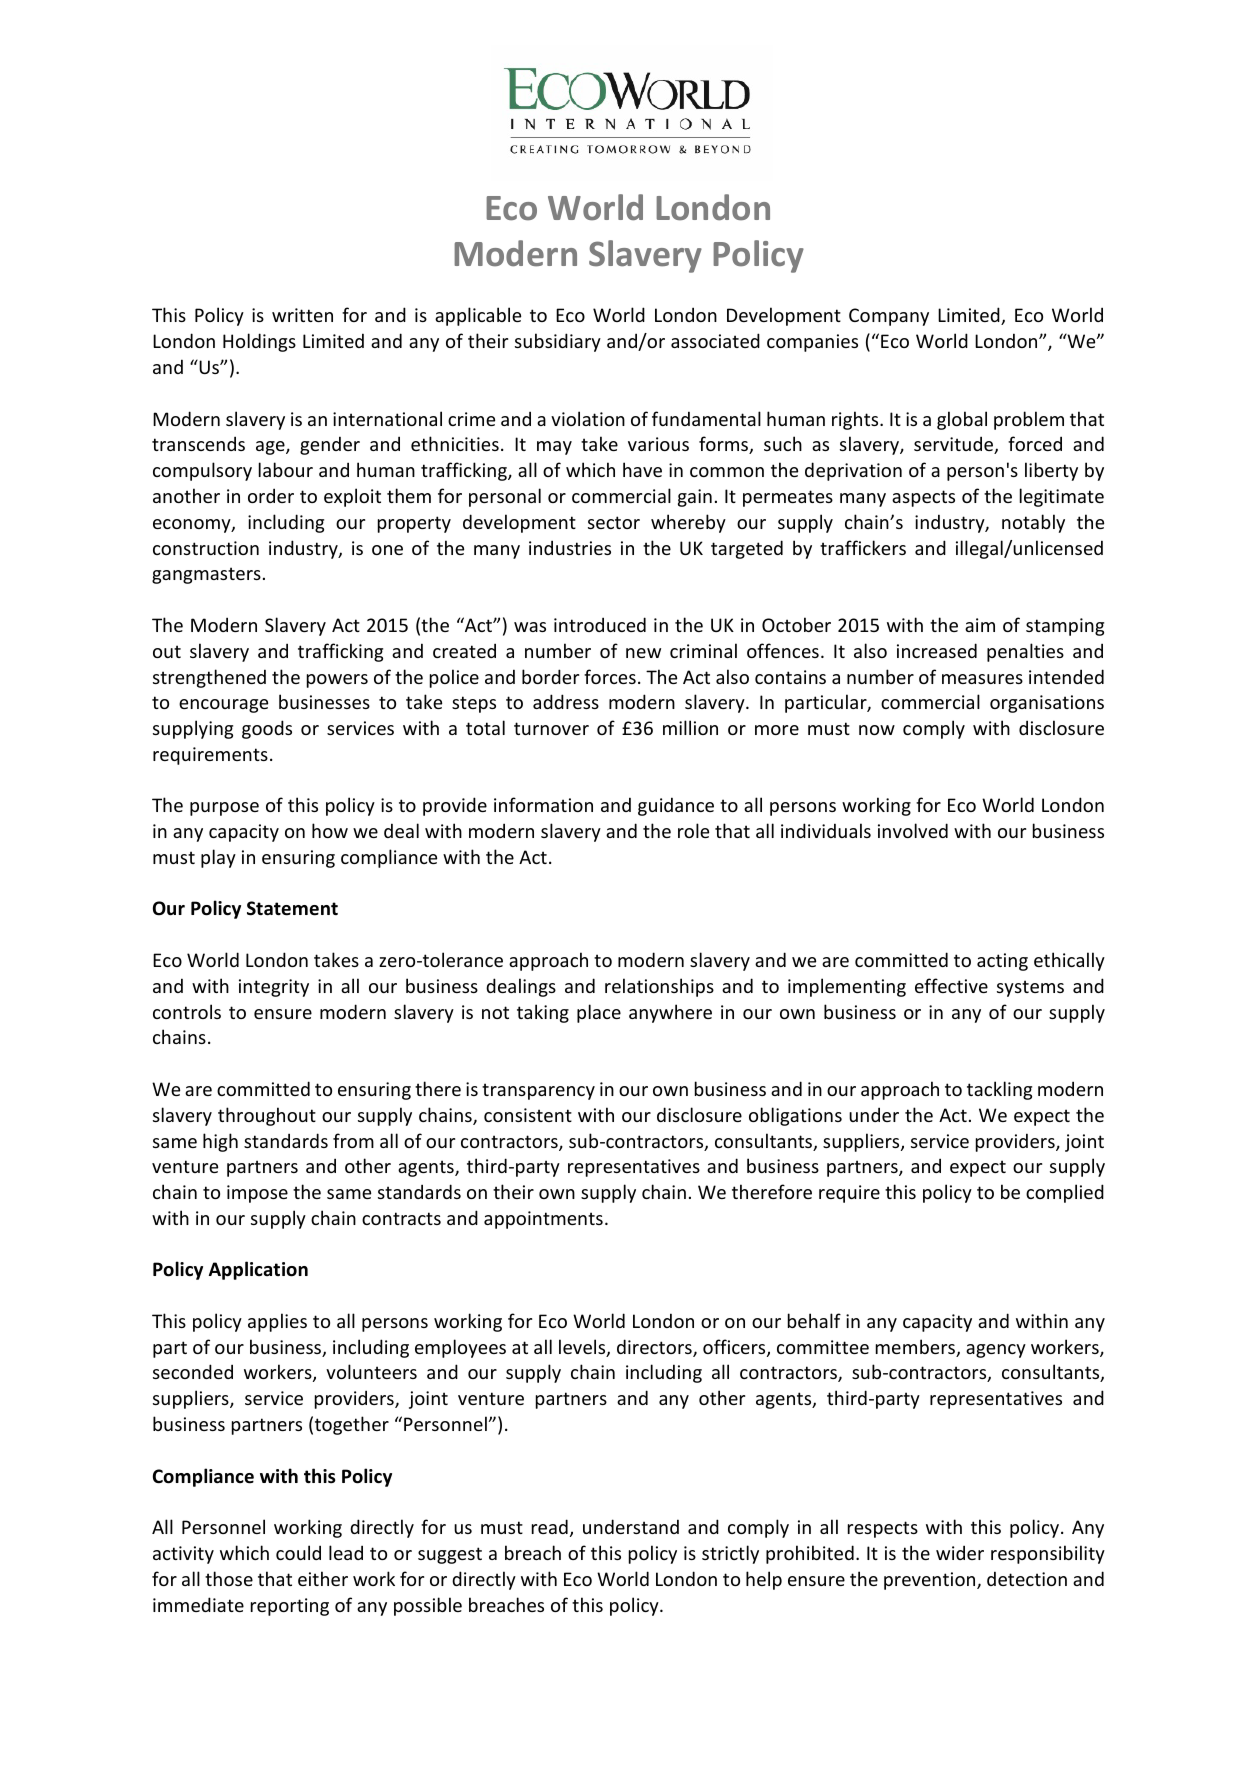 The width and height of the screenshot is (1257, 1778). Describe the element at coordinates (643, 653) in the screenshot. I see `new` at that location.
